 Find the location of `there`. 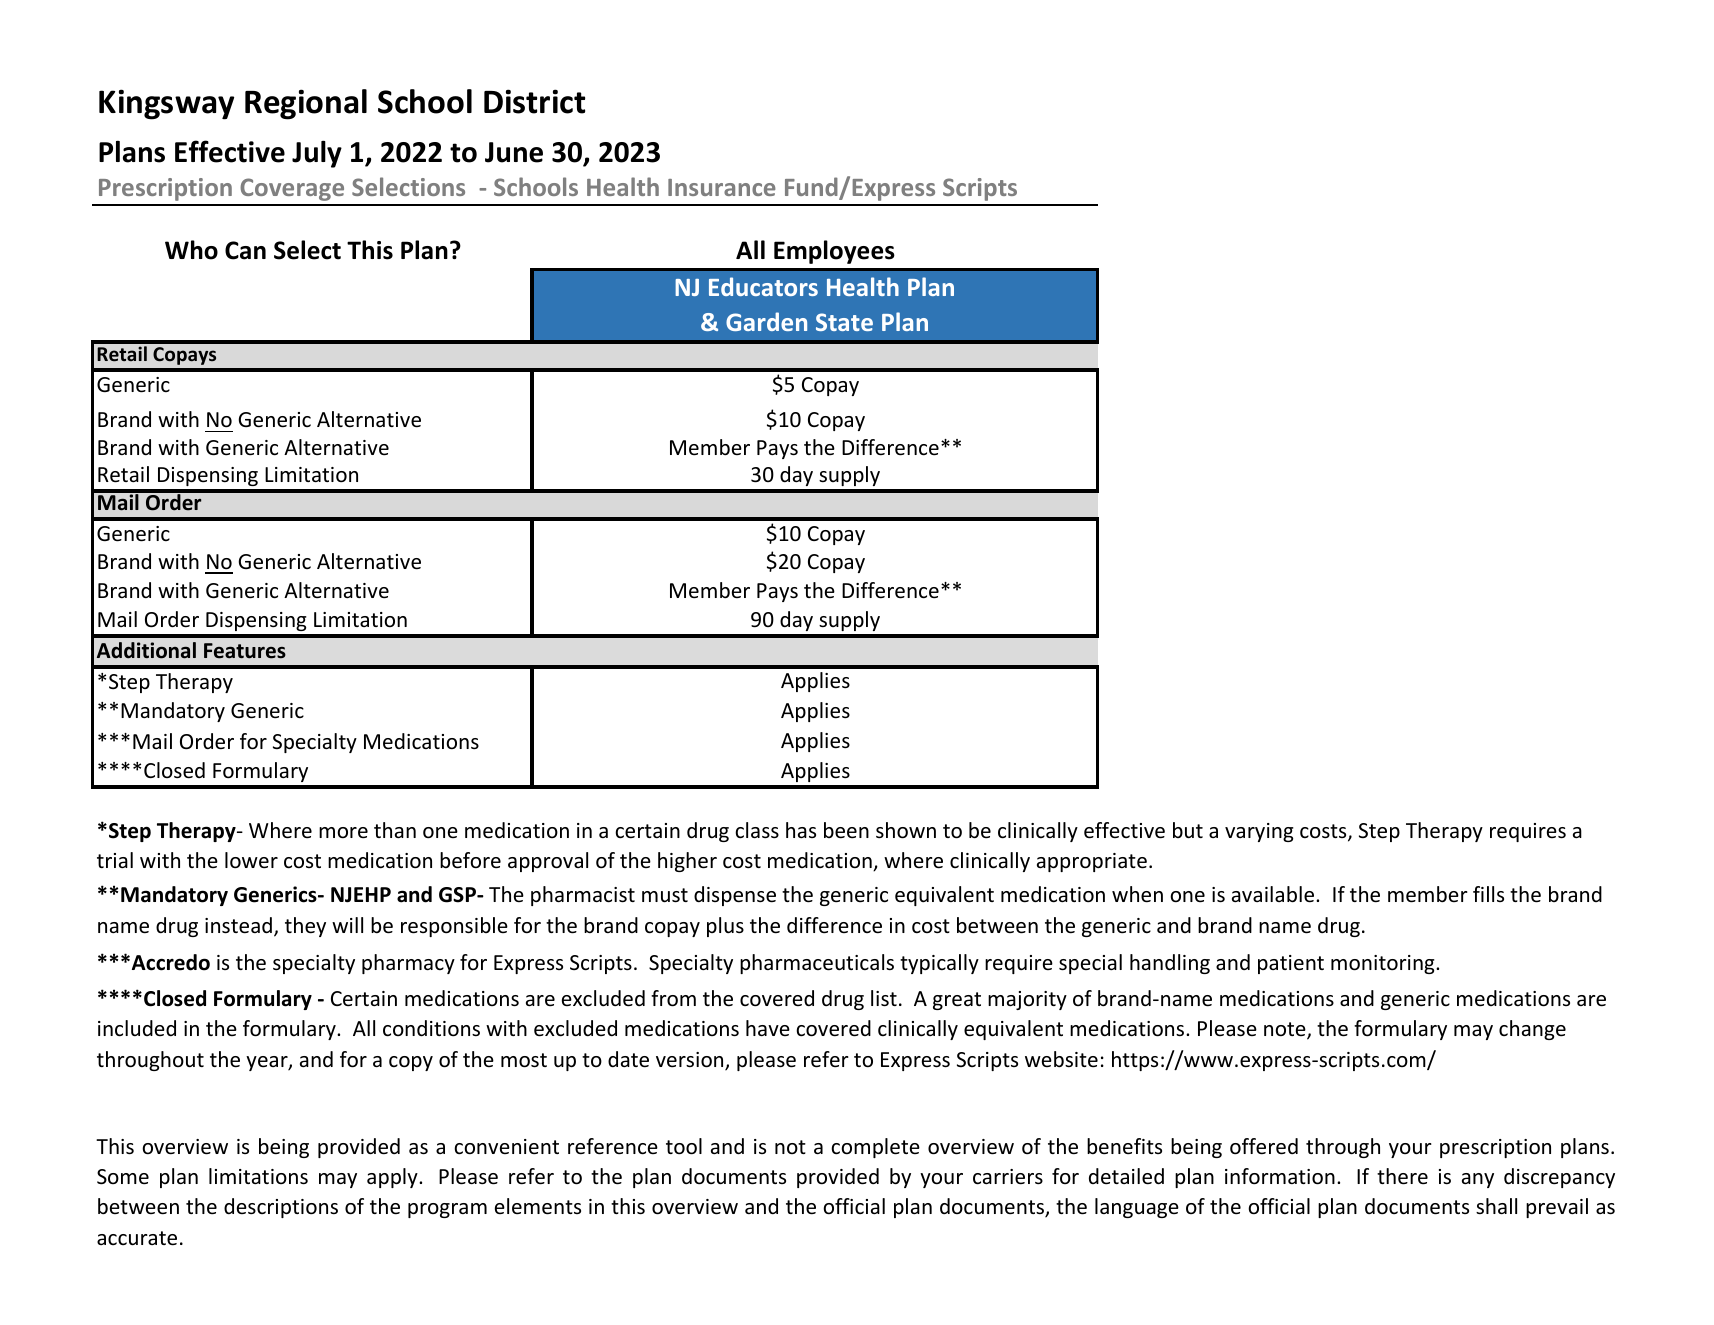

there is located at coordinates (1402, 1176).
